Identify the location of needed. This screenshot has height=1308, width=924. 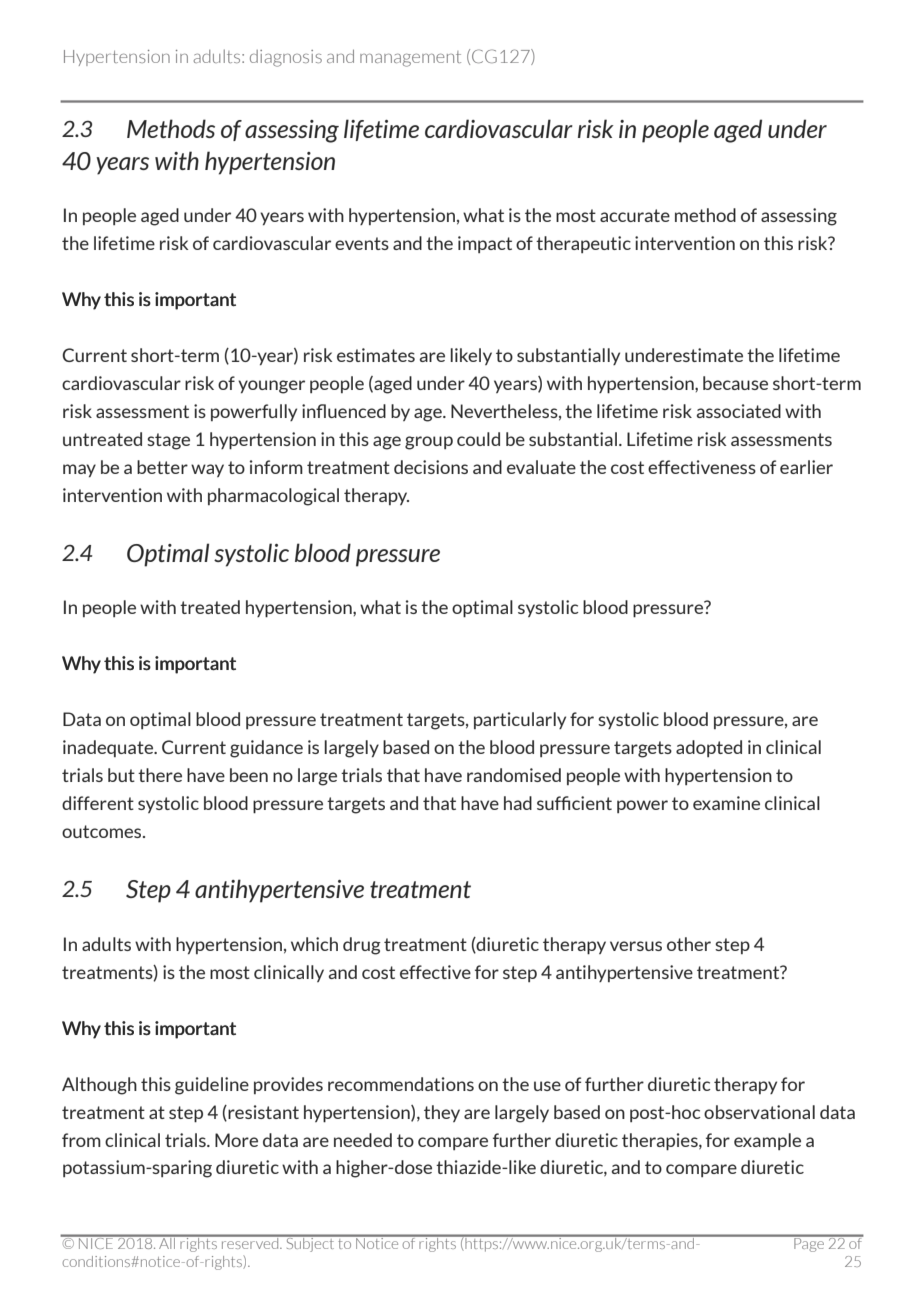
(363, 1140).
